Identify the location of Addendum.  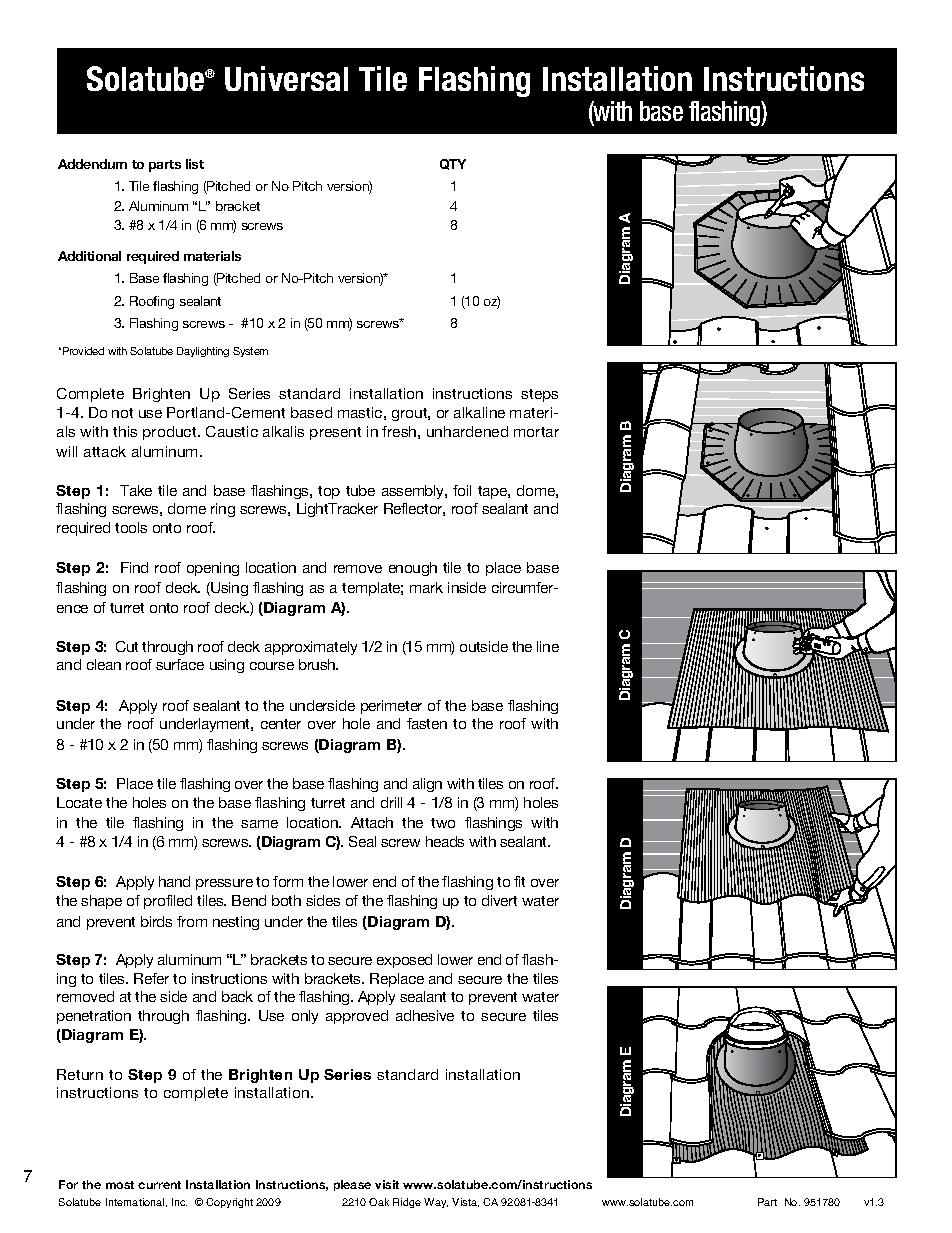
(92, 164).
